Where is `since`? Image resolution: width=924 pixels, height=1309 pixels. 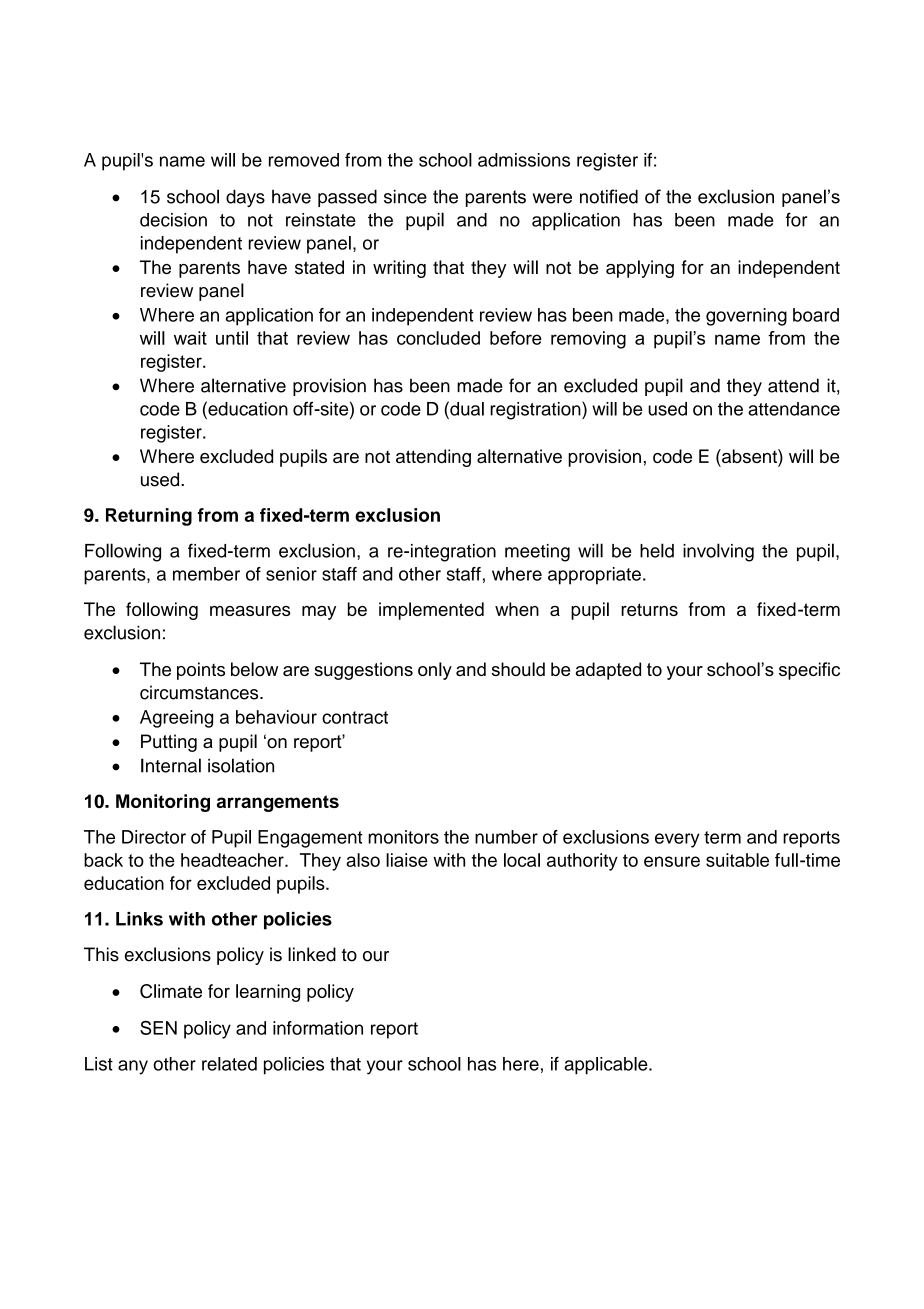 since is located at coordinates (405, 196).
